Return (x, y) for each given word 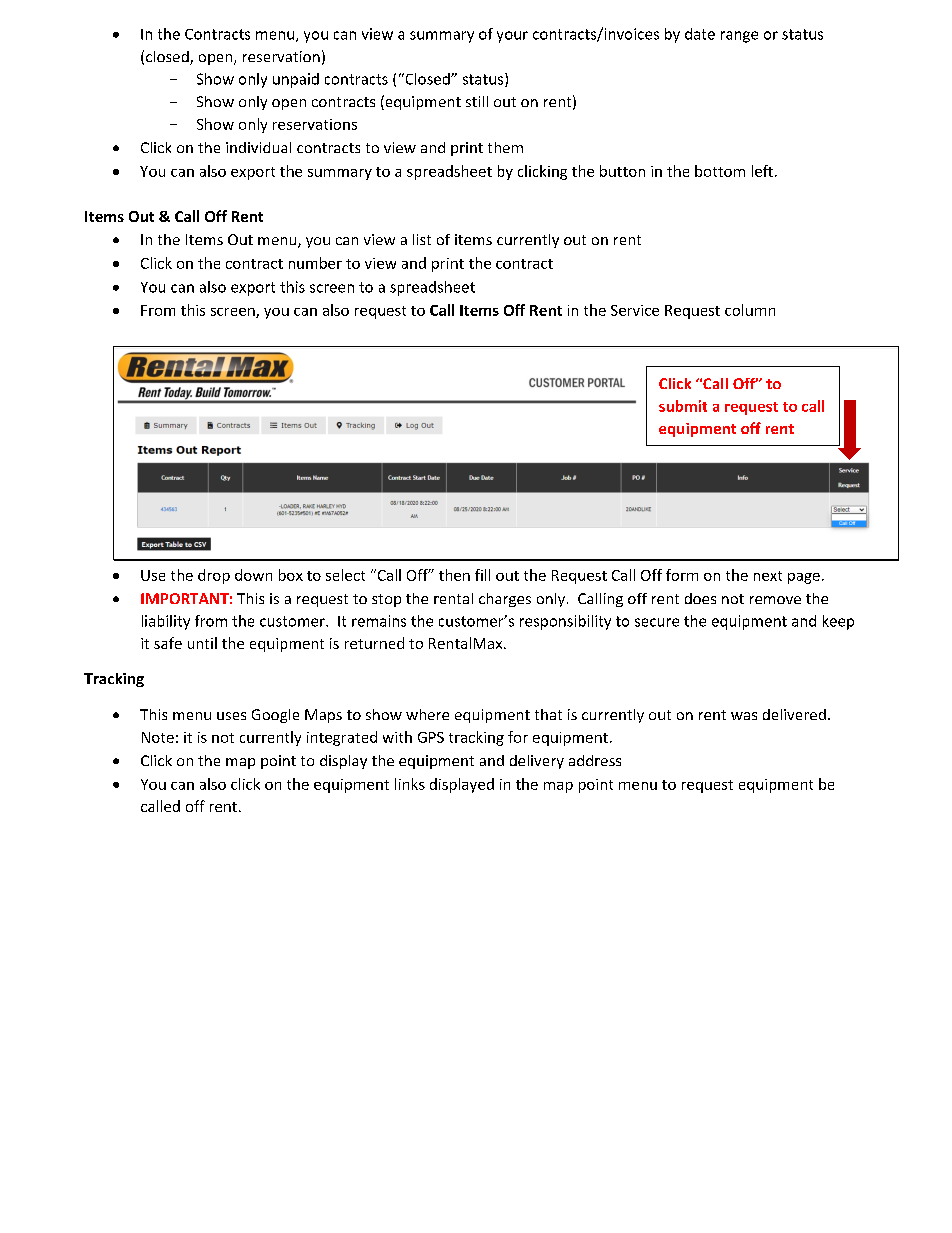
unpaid (296, 80)
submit (683, 406)
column (750, 310)
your (512, 37)
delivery (537, 762)
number (315, 263)
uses (231, 716)
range (739, 37)
